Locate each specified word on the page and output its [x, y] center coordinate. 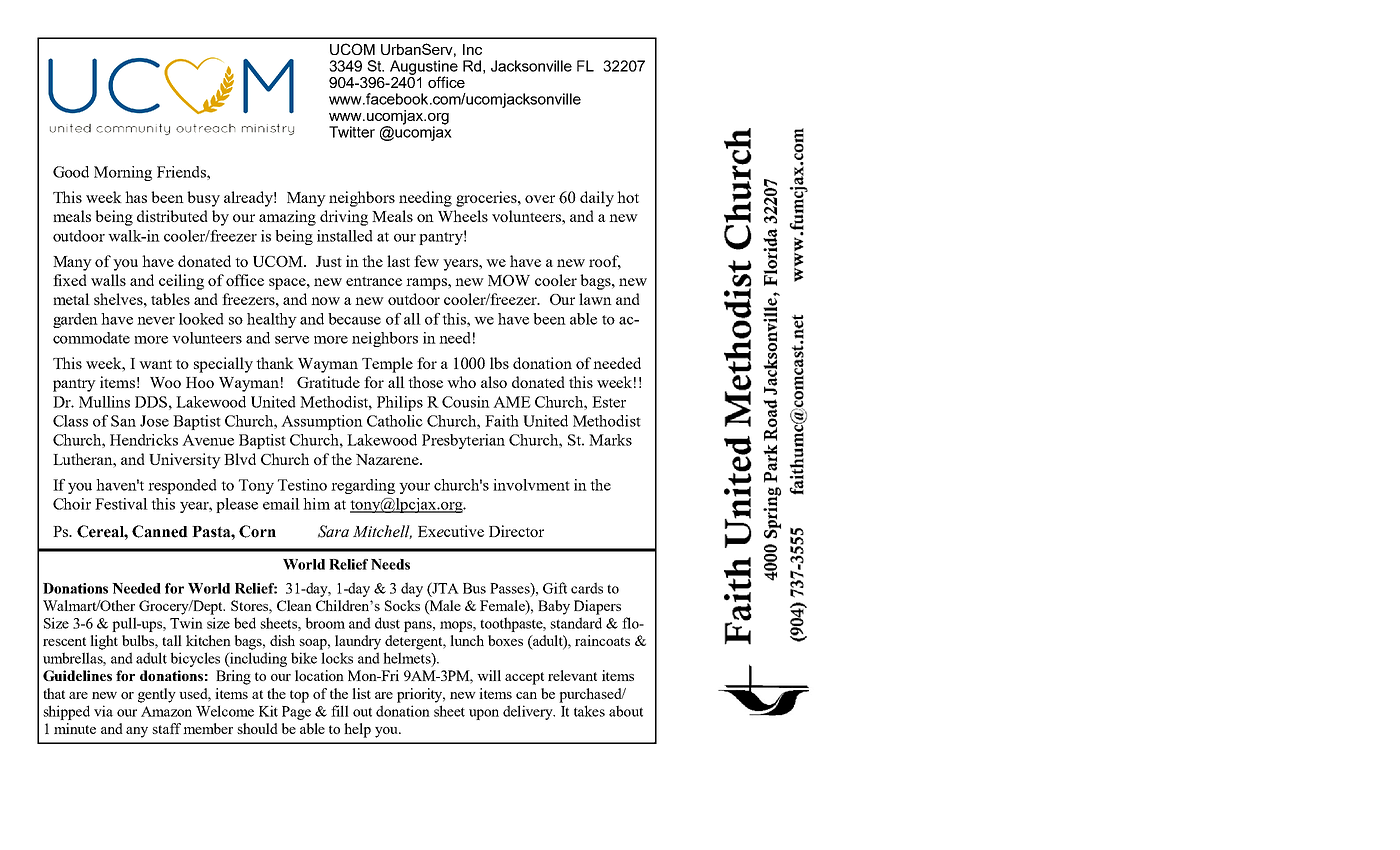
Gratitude [328, 382]
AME [512, 402]
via [103, 711]
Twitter [352, 132]
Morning [123, 173]
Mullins [104, 402]
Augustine [424, 68]
